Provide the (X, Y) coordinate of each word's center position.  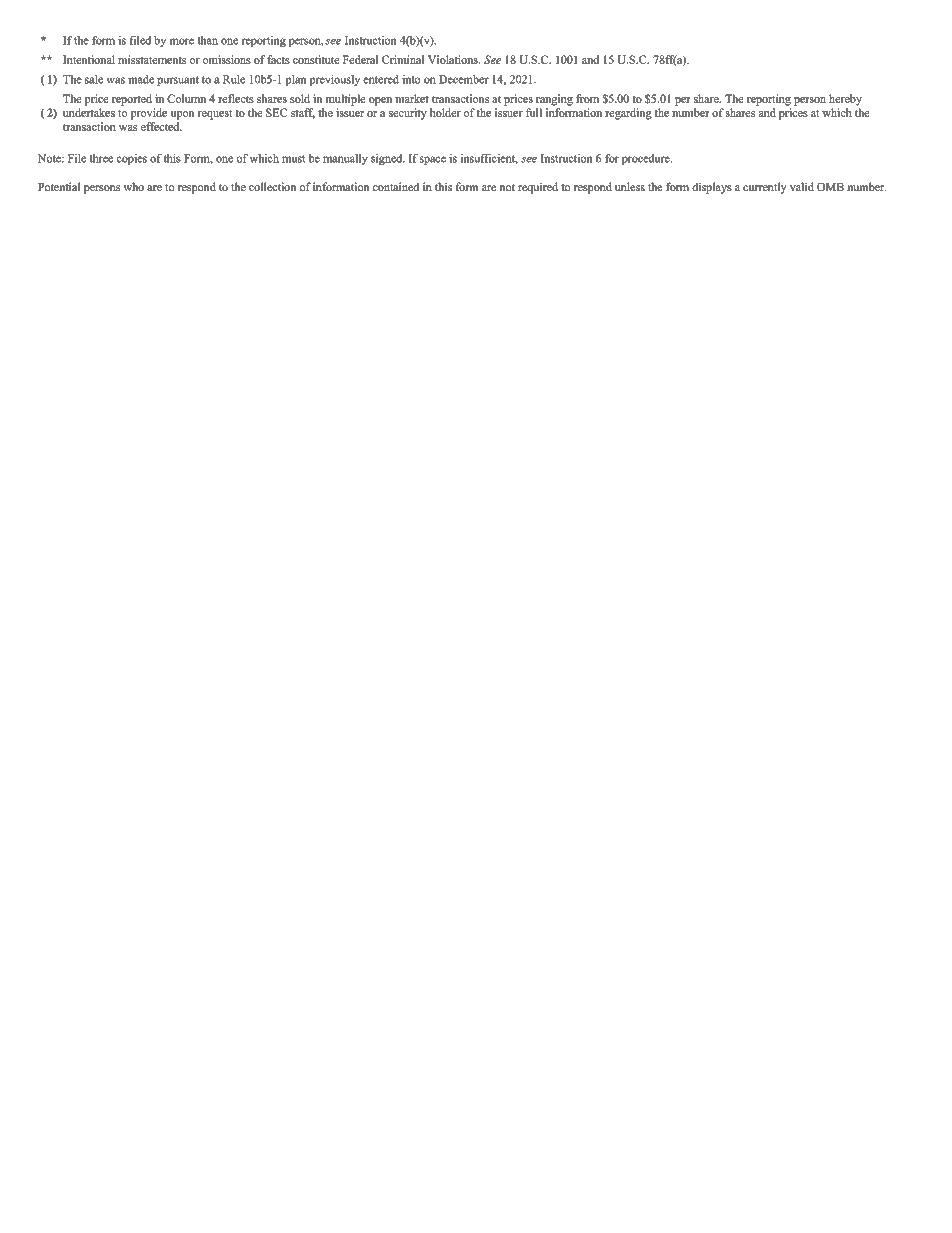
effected (161, 126)
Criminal (403, 59)
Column (186, 98)
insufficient (489, 159)
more (182, 41)
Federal (360, 59)
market (412, 98)
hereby (845, 100)
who (134, 187)
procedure (647, 159)
